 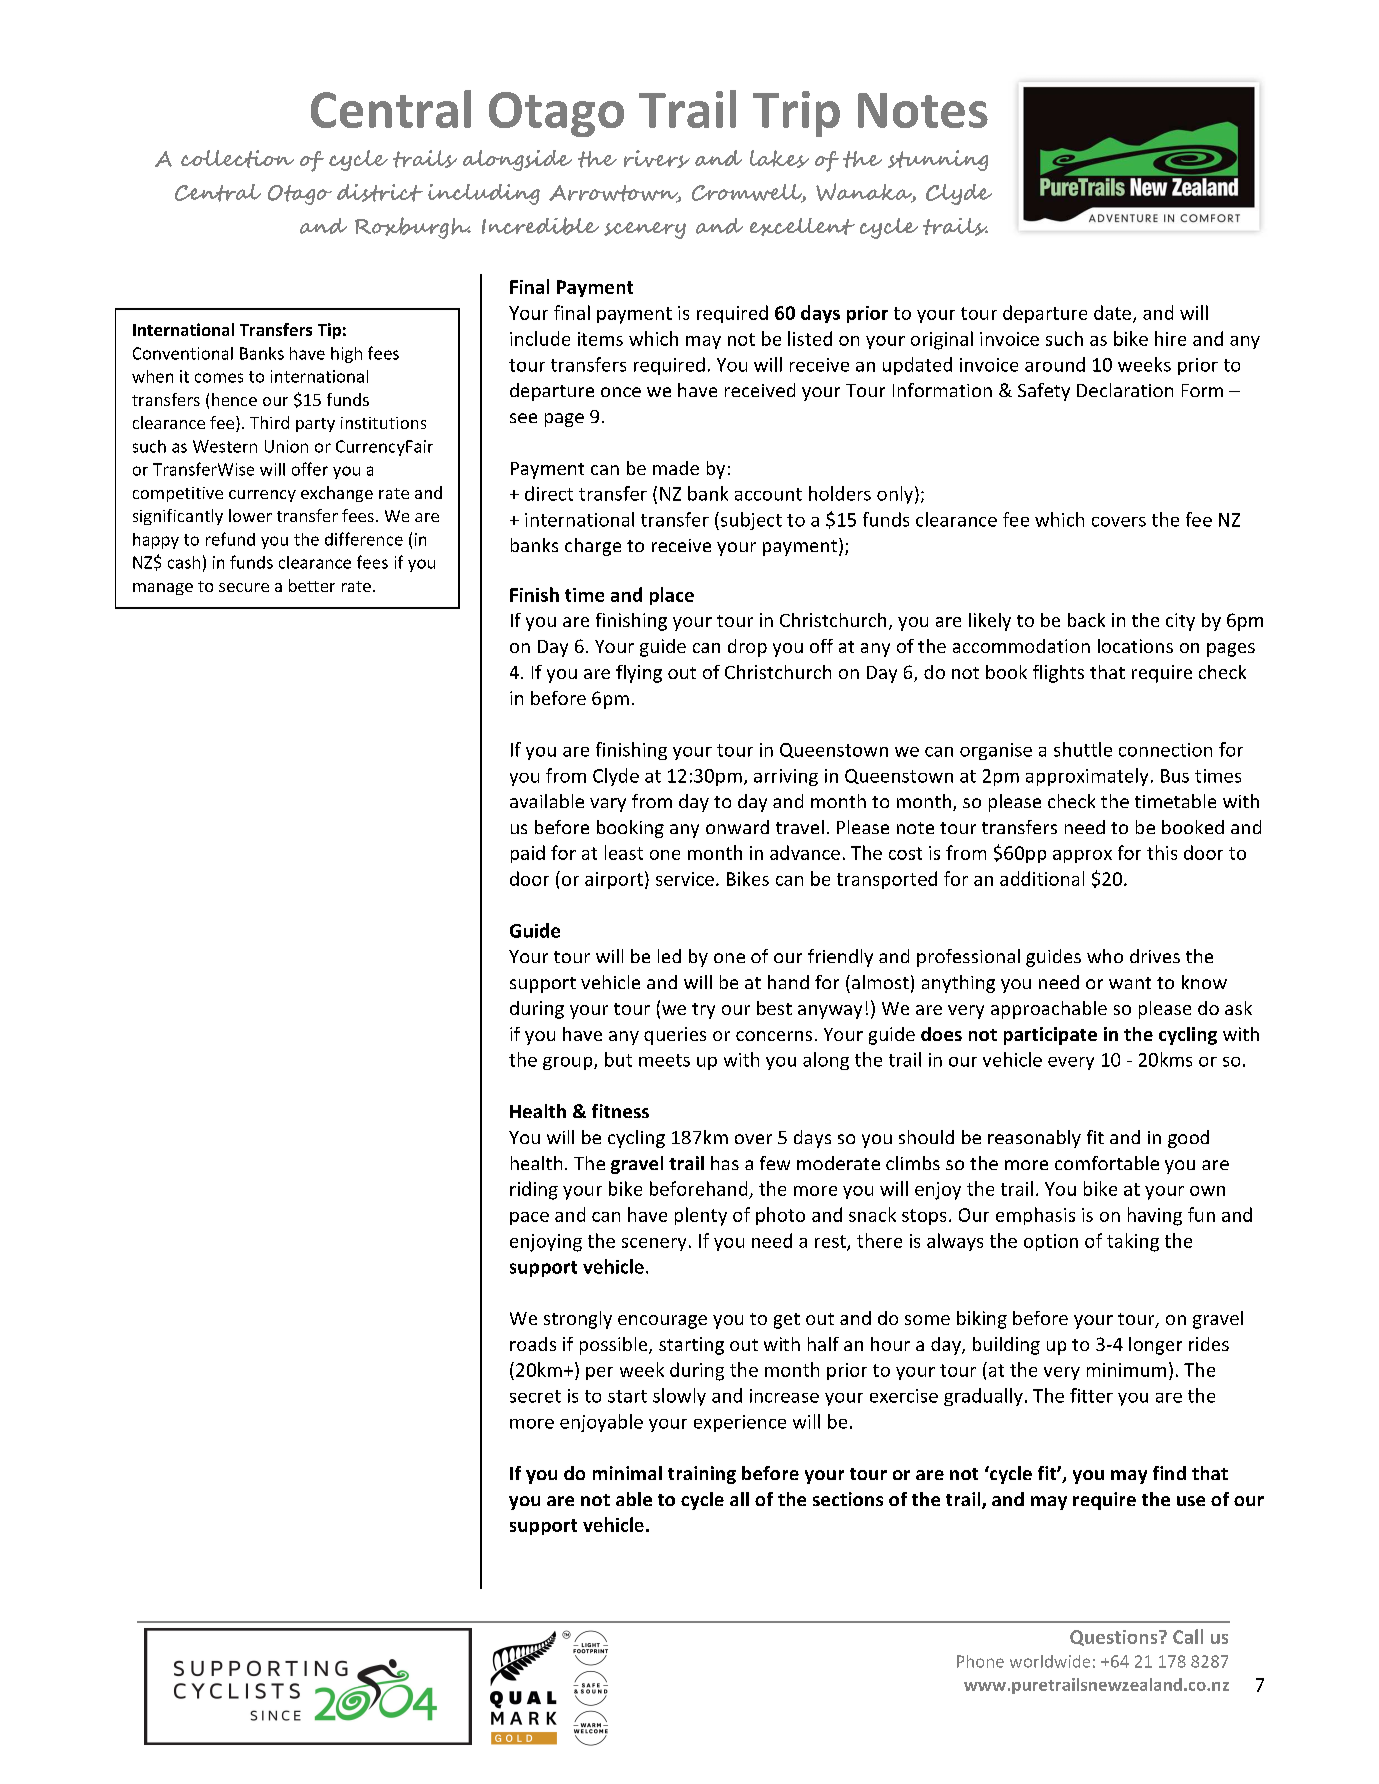 What do you see at coordinates (533, 1344) in the page?
I see `roads` at bounding box center [533, 1344].
